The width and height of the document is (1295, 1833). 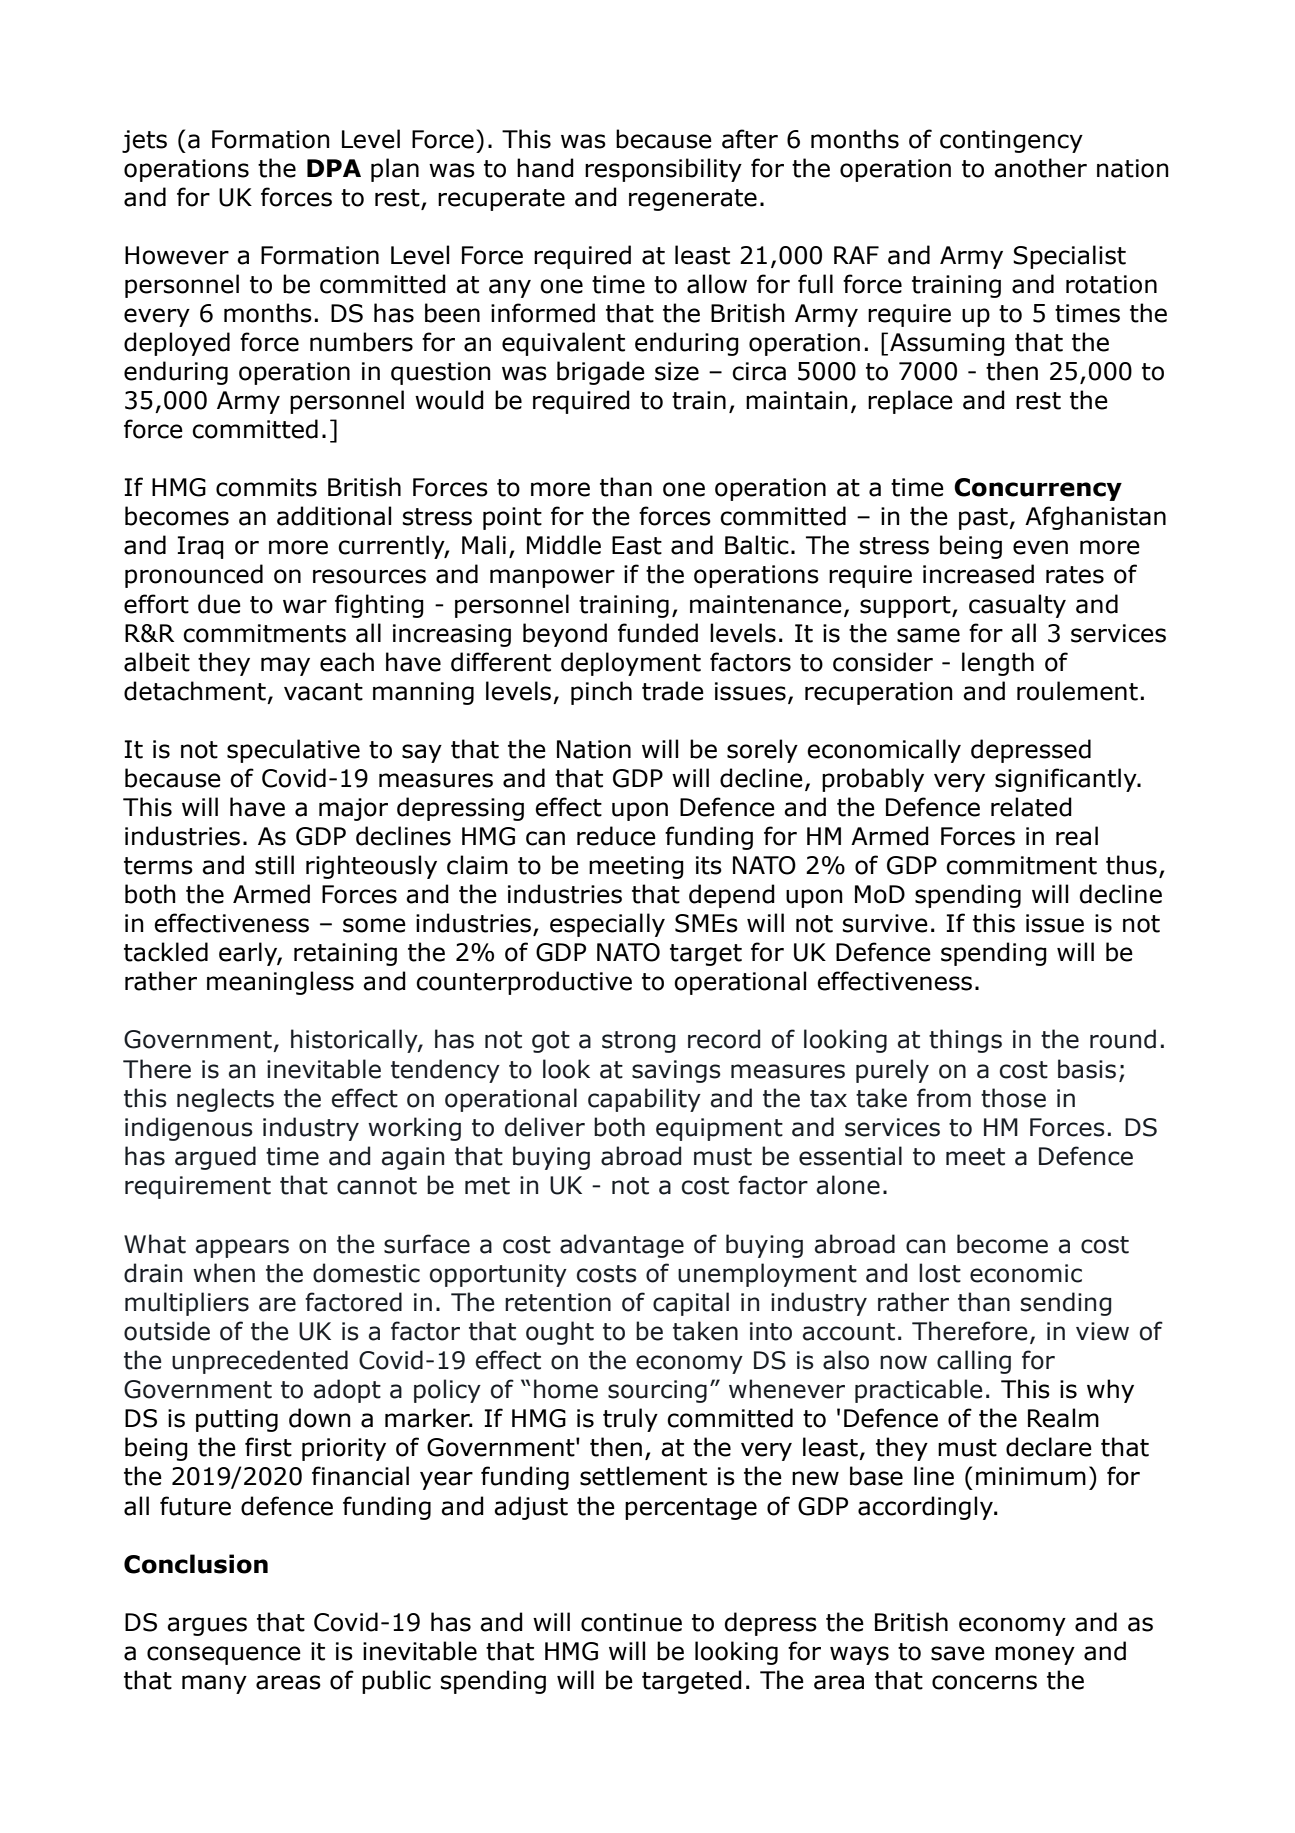 I want to click on DPA, so click(x=334, y=168).
